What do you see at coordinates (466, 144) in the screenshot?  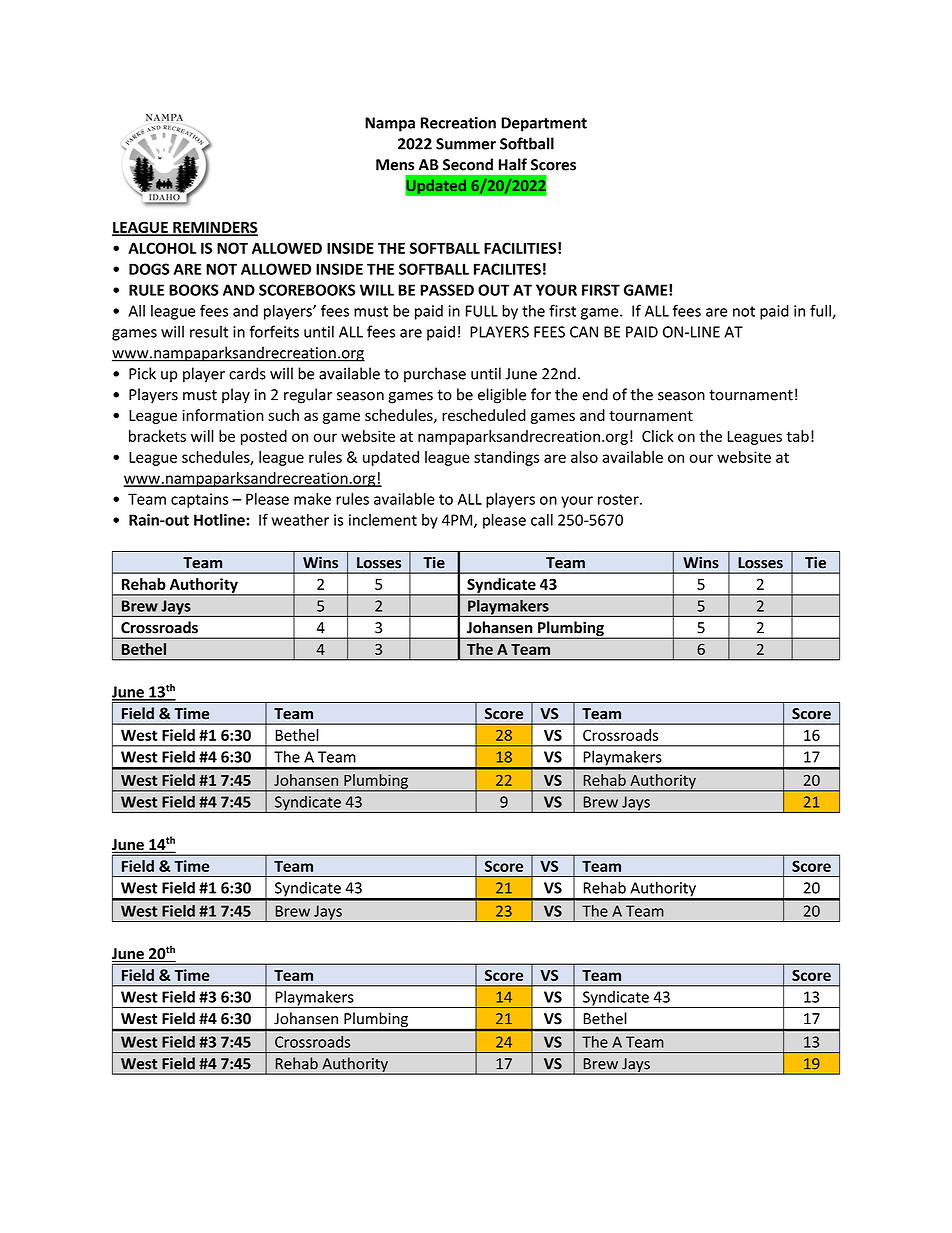 I see `Summer` at bounding box center [466, 144].
